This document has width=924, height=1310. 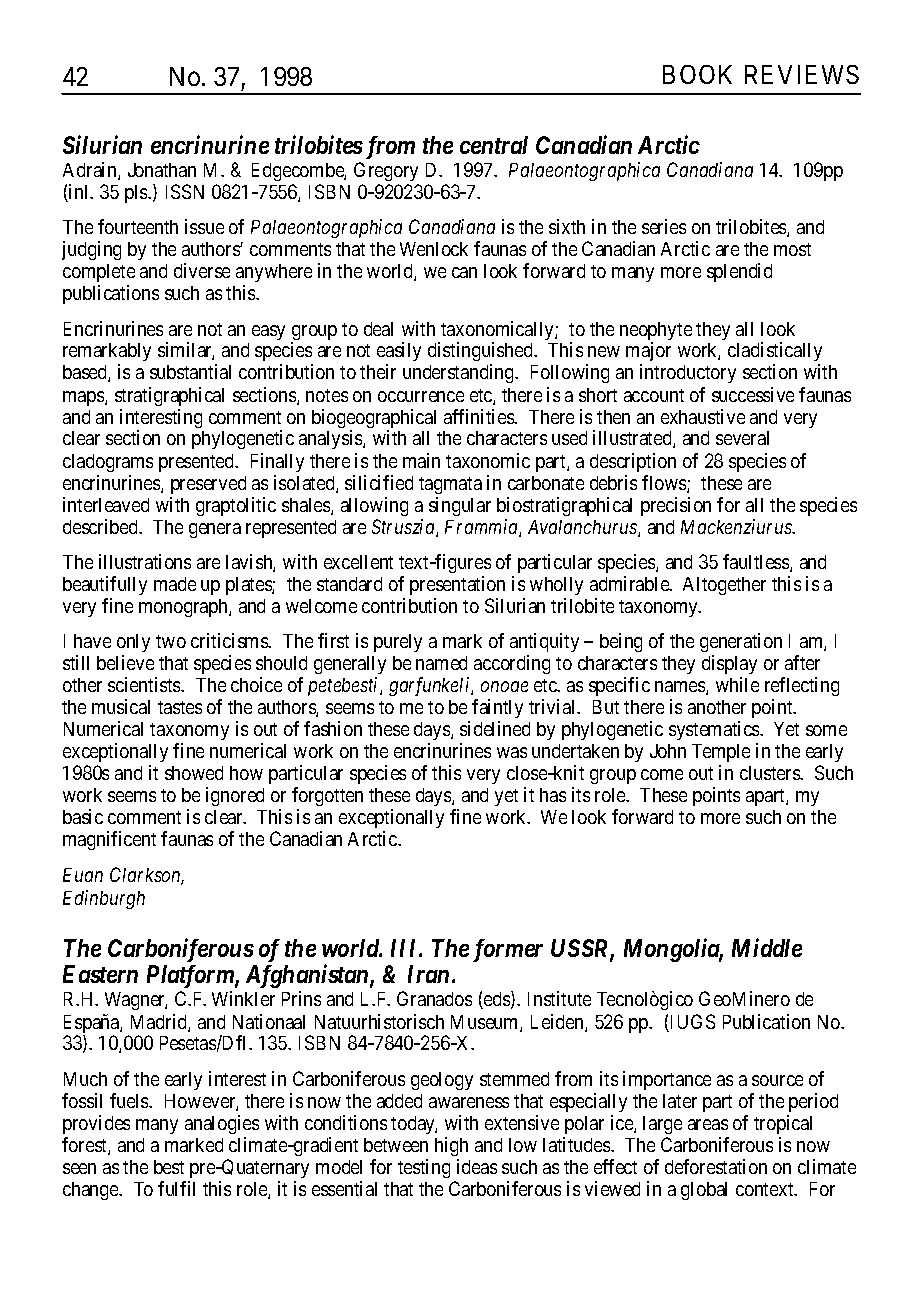 What do you see at coordinates (191, 976) in the document?
I see `Platform` at bounding box center [191, 976].
